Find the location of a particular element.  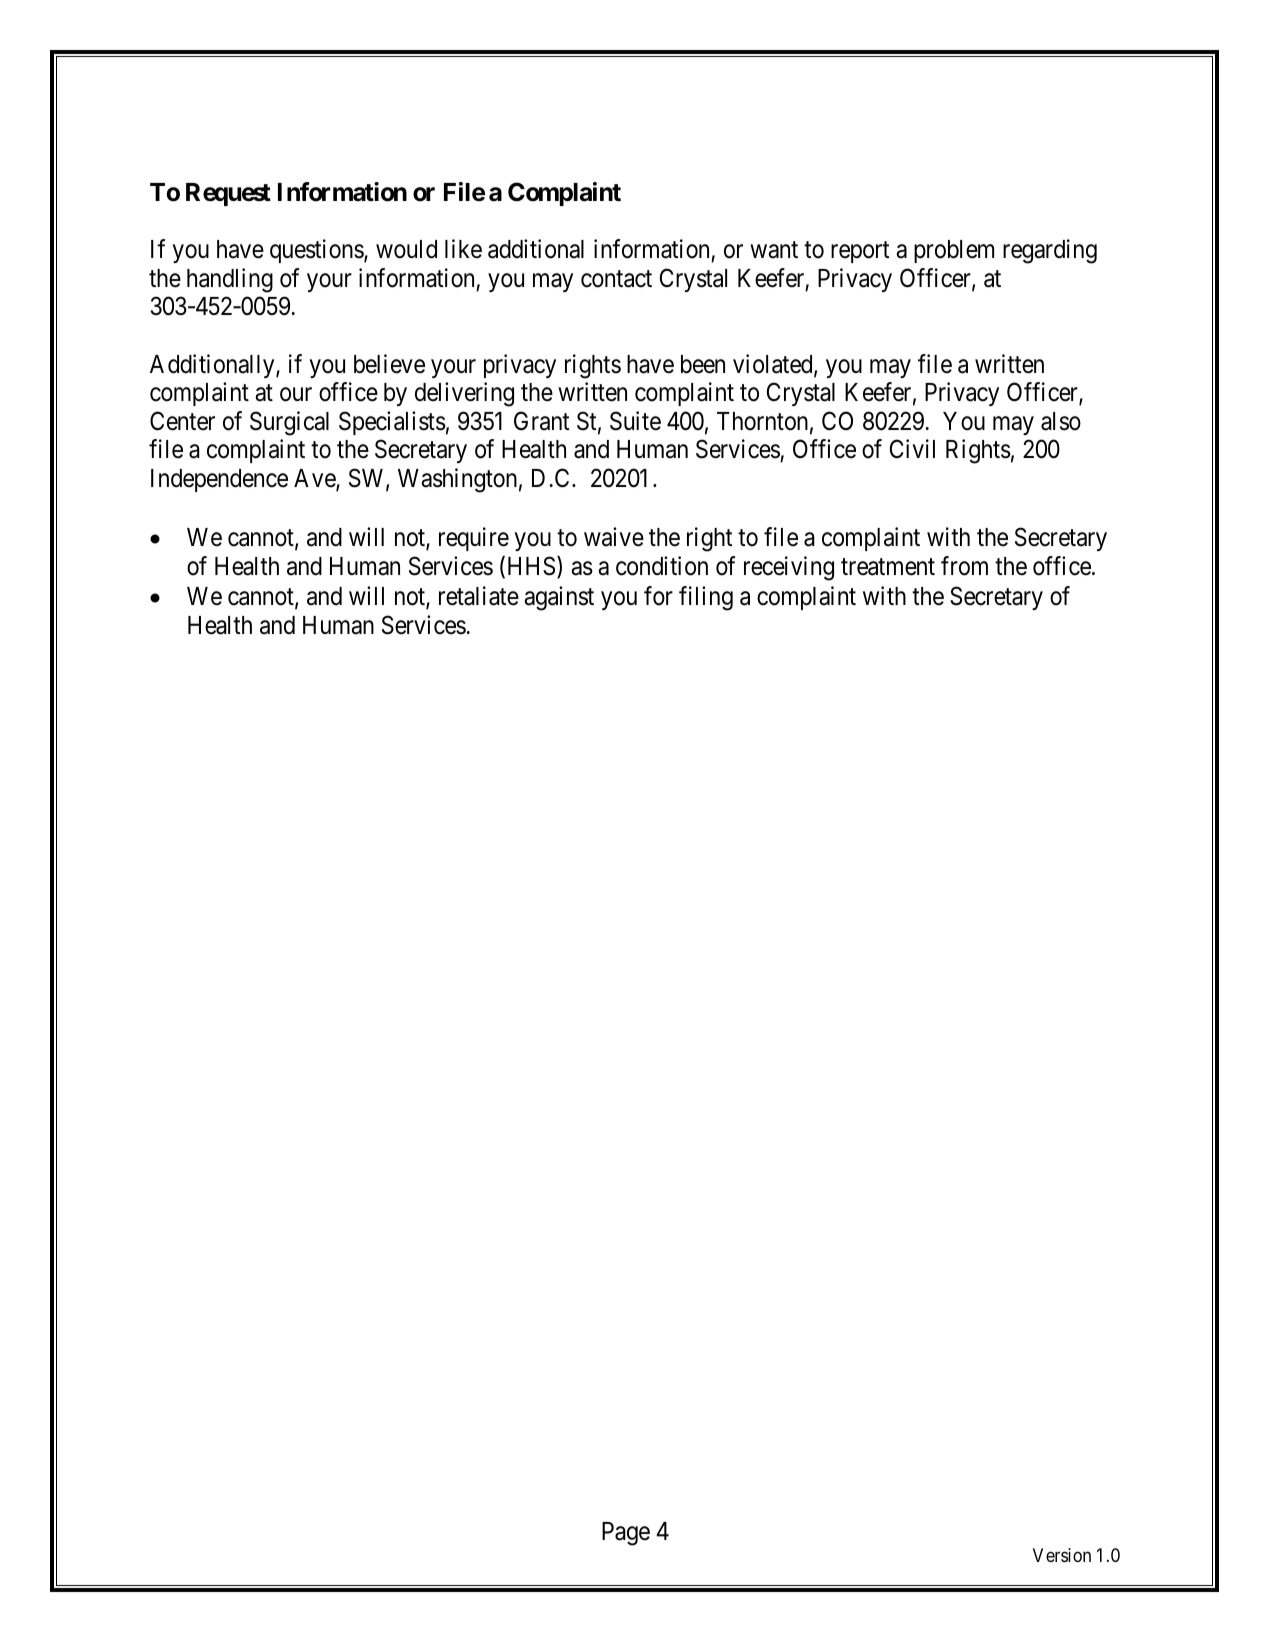

problem is located at coordinates (954, 251).
